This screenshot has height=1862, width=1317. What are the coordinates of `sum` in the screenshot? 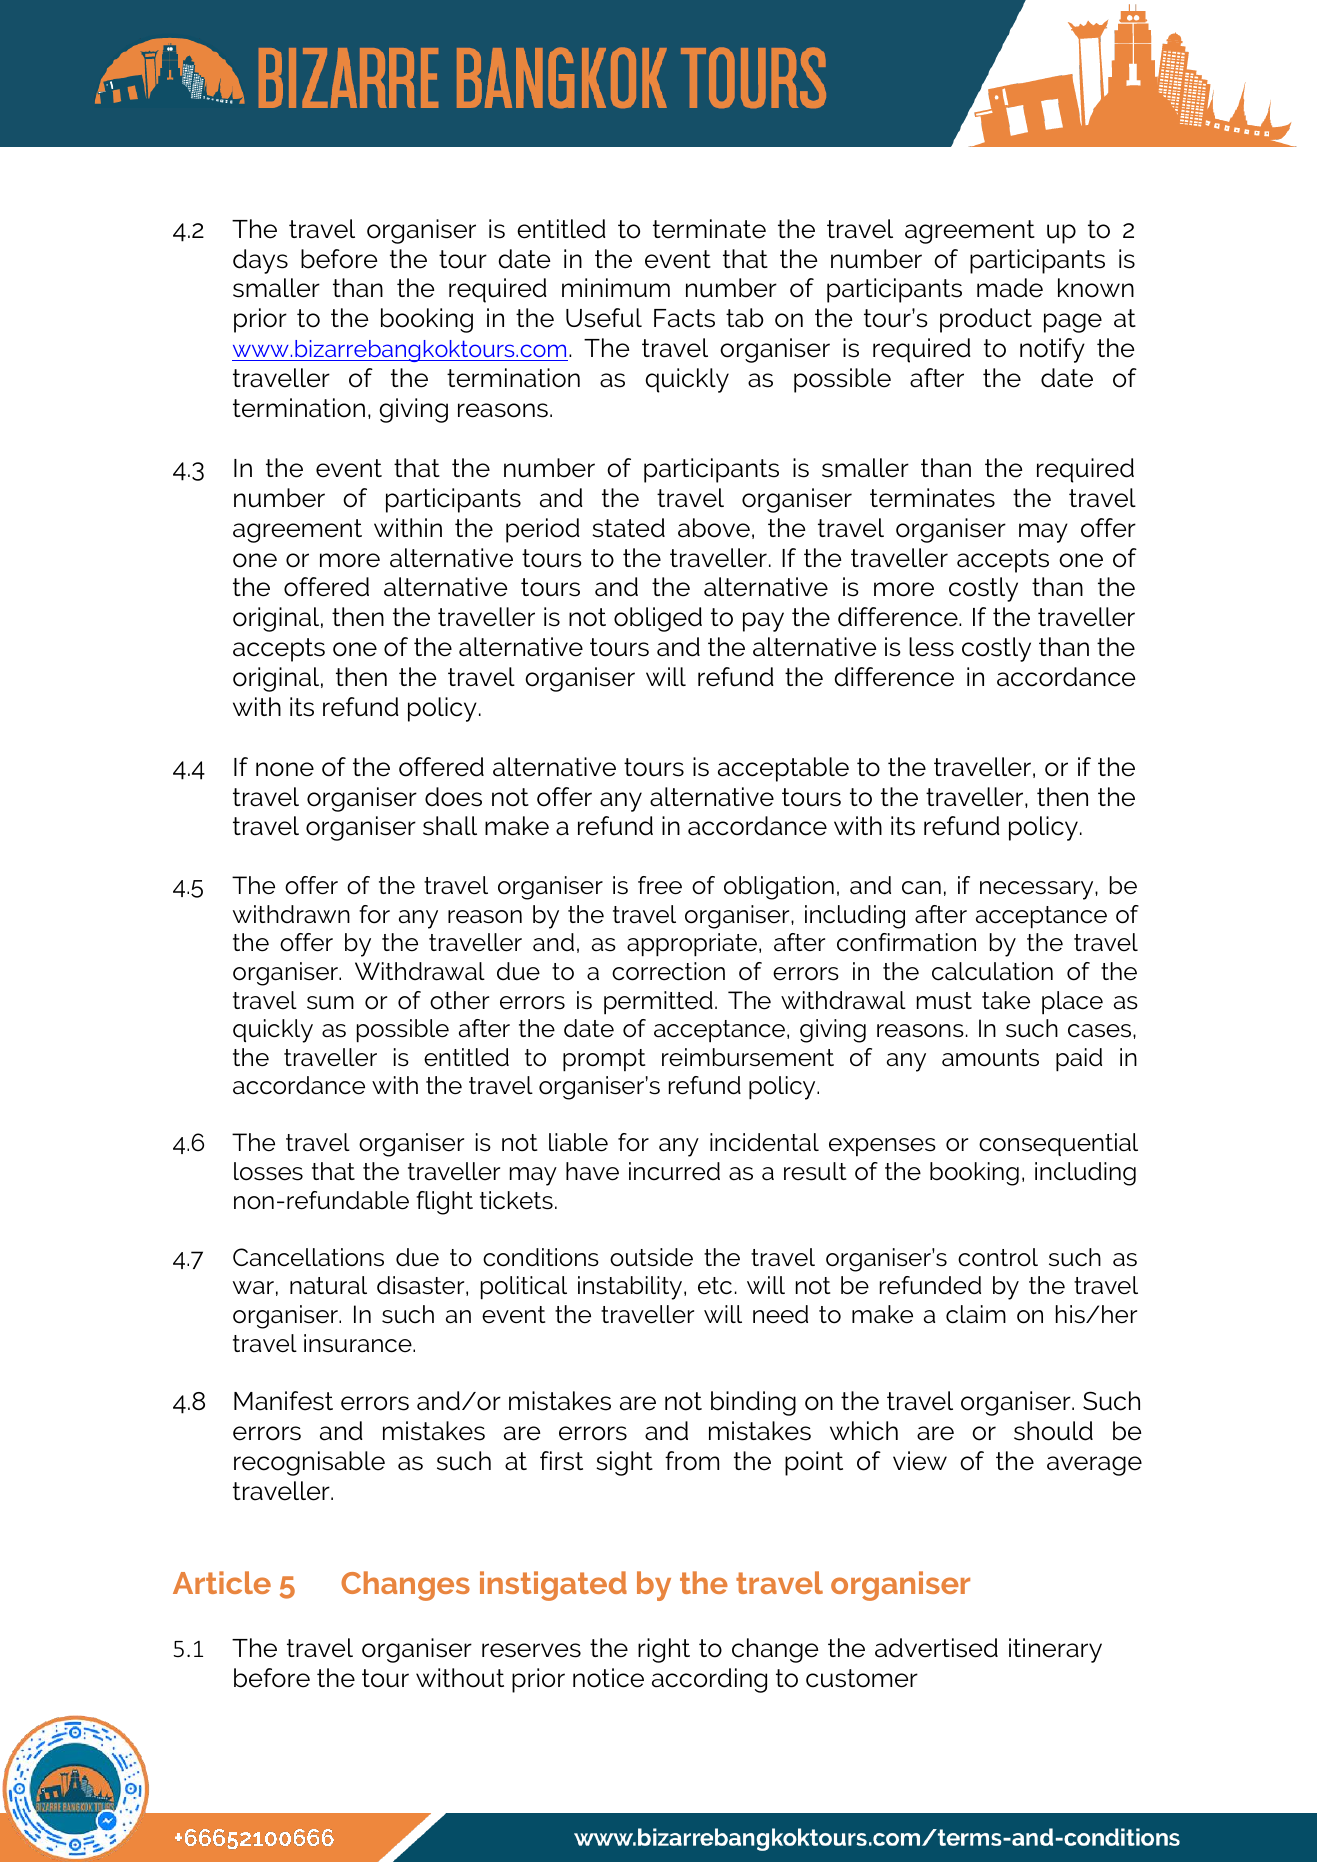 It's located at (330, 1003).
